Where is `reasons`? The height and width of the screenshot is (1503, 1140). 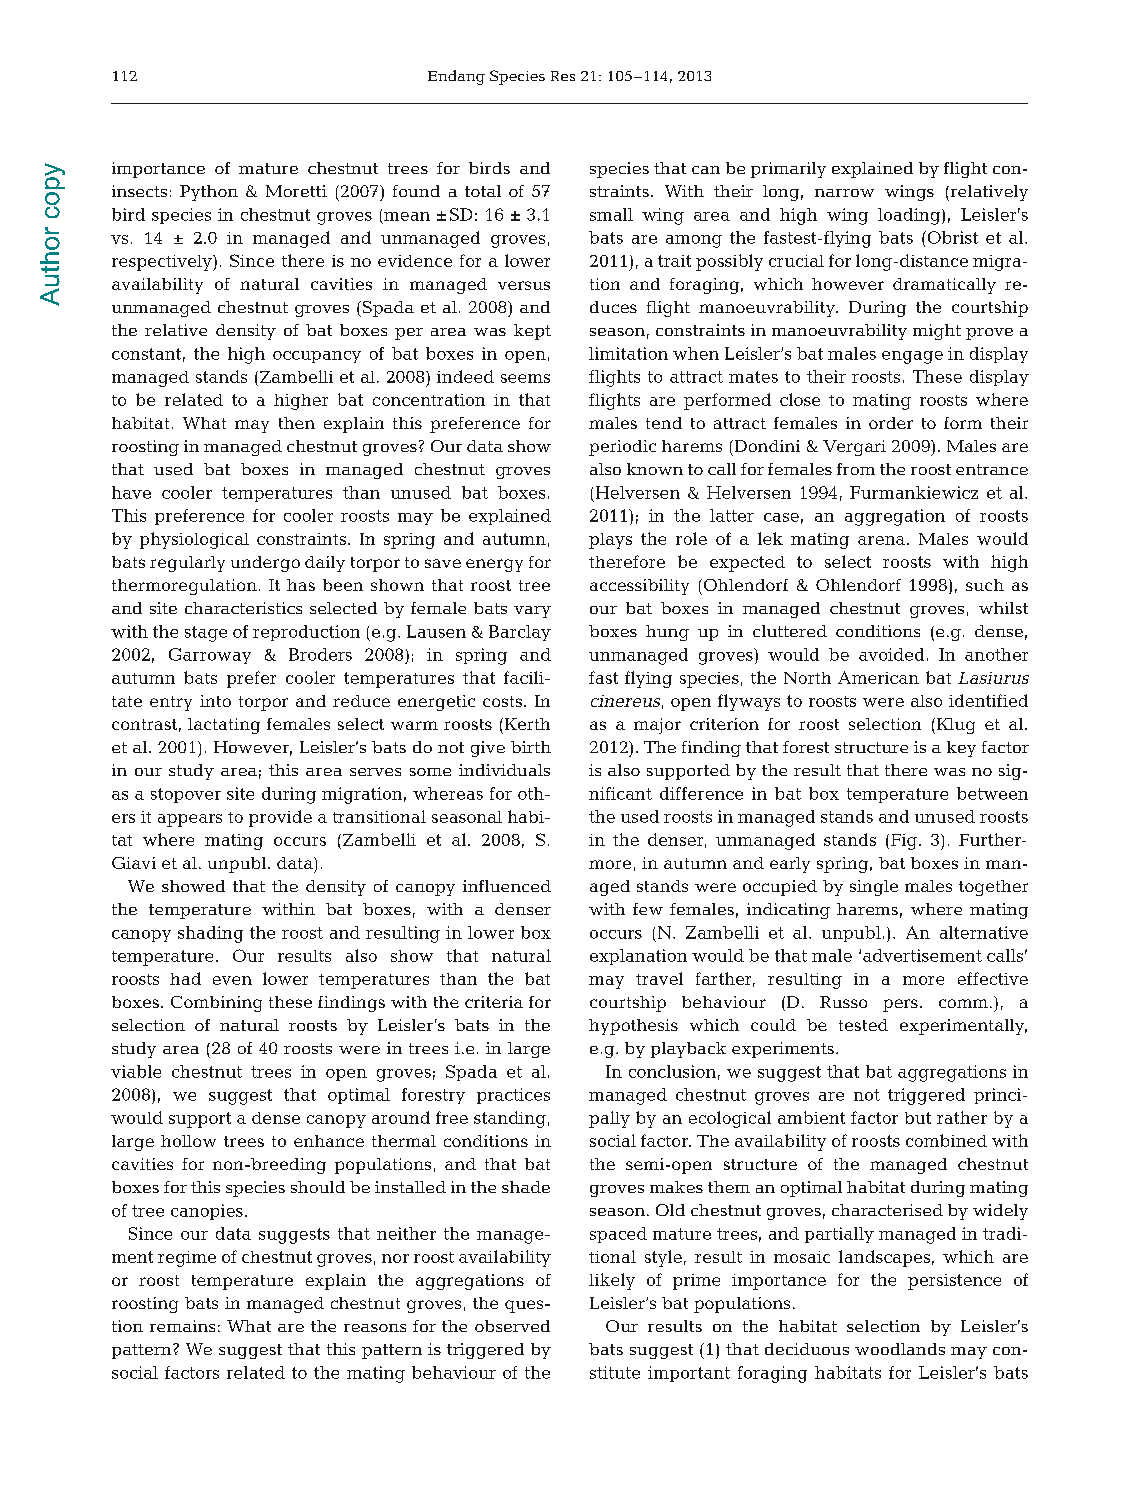 reasons is located at coordinates (375, 1328).
